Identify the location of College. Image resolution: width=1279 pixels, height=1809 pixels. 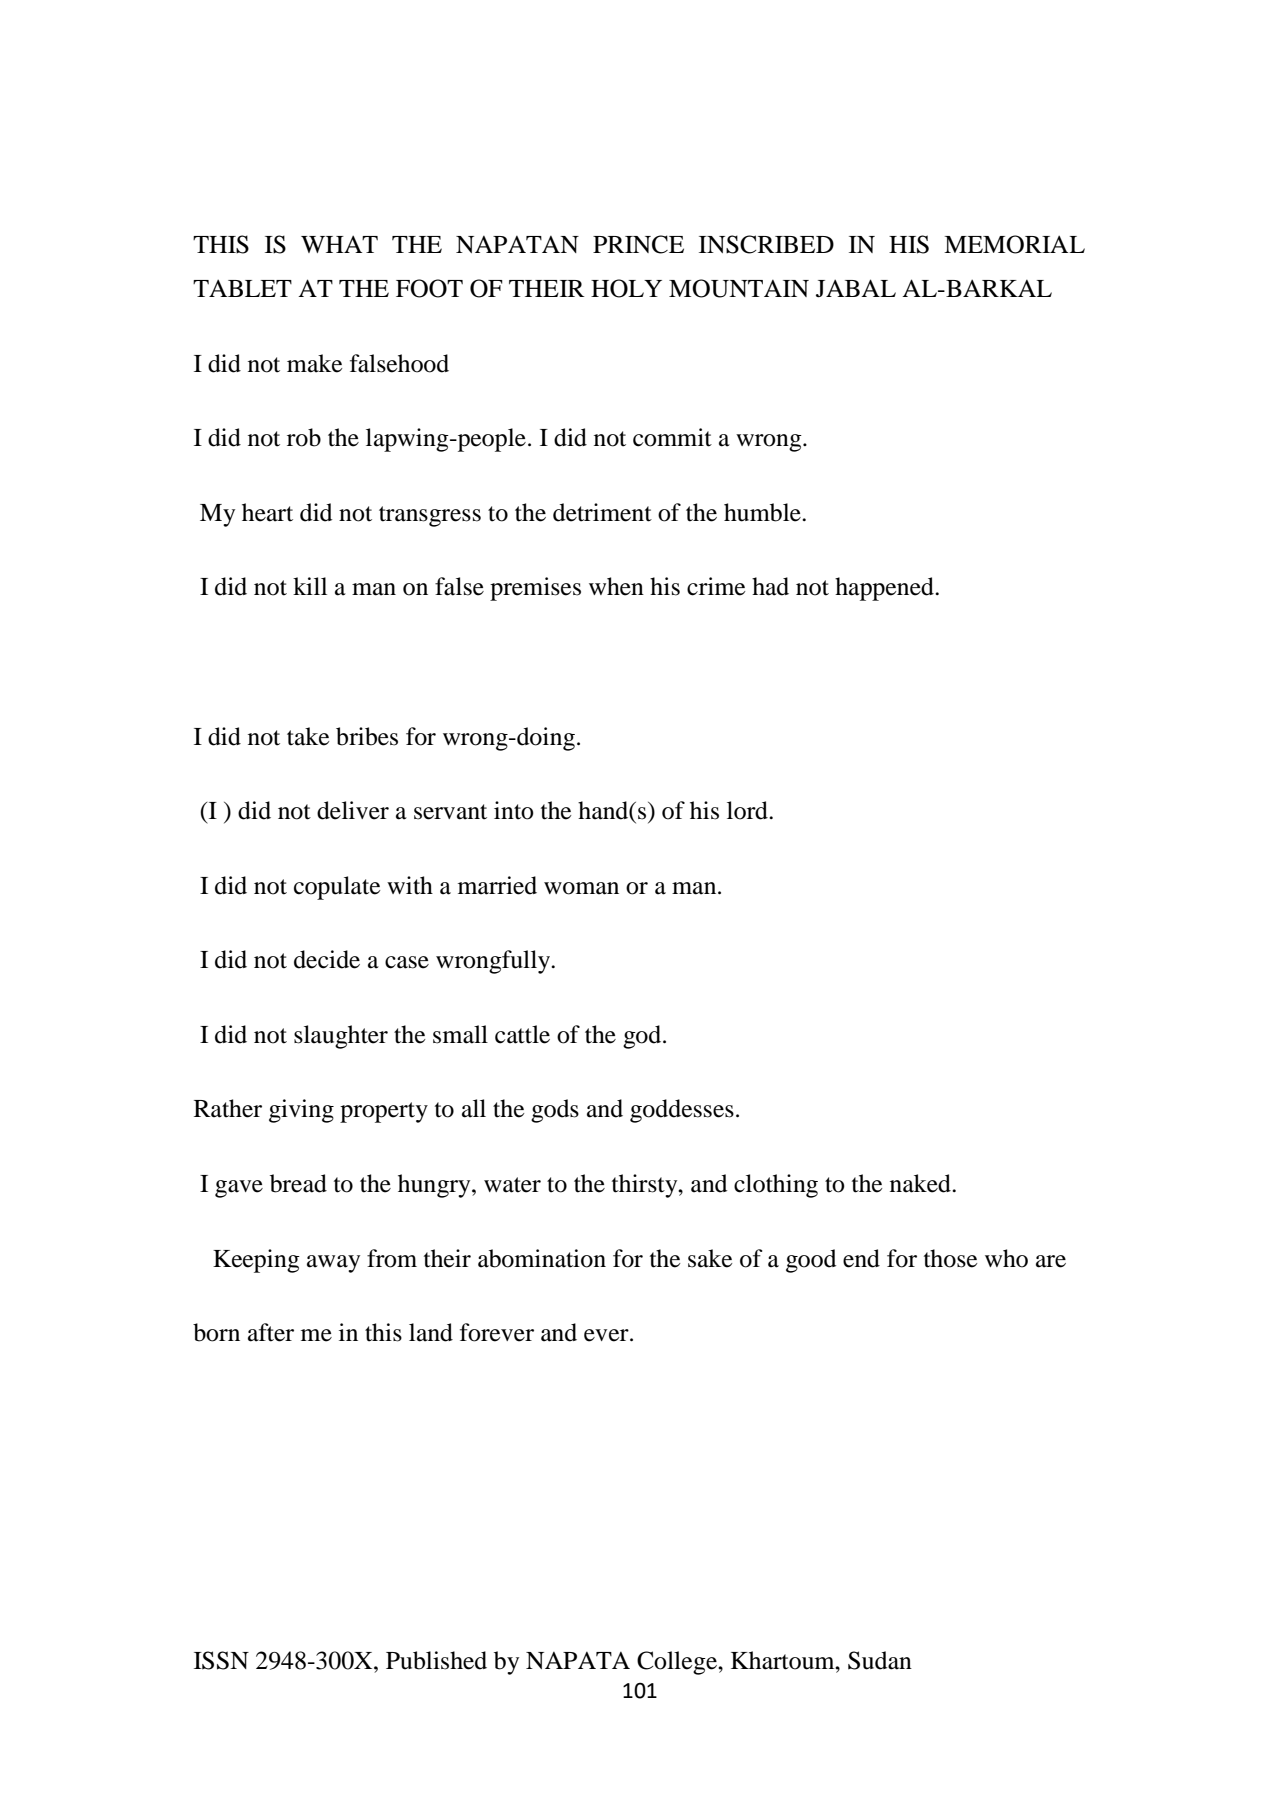
(678, 1663).
